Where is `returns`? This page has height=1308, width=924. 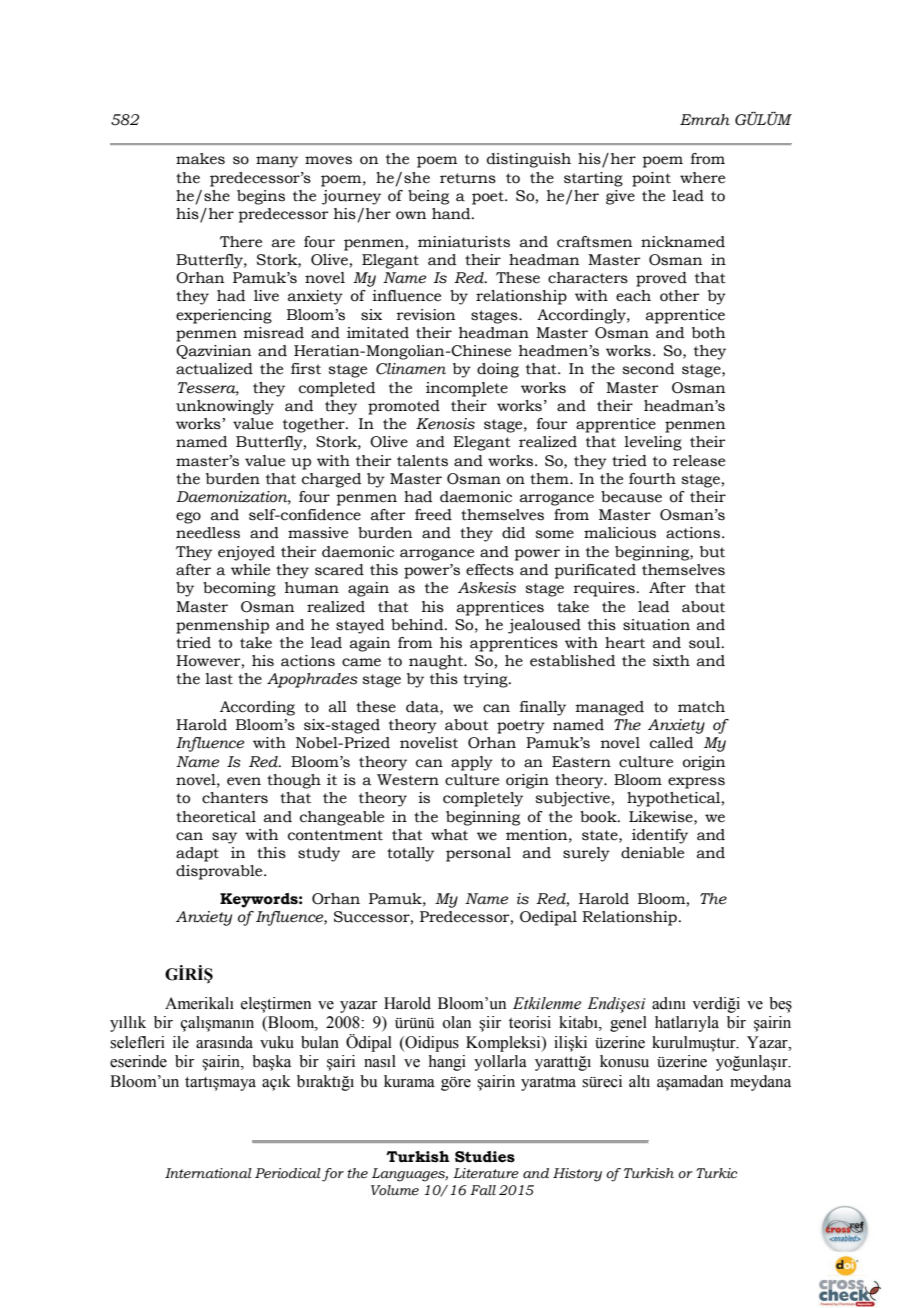
returns is located at coordinates (468, 178).
